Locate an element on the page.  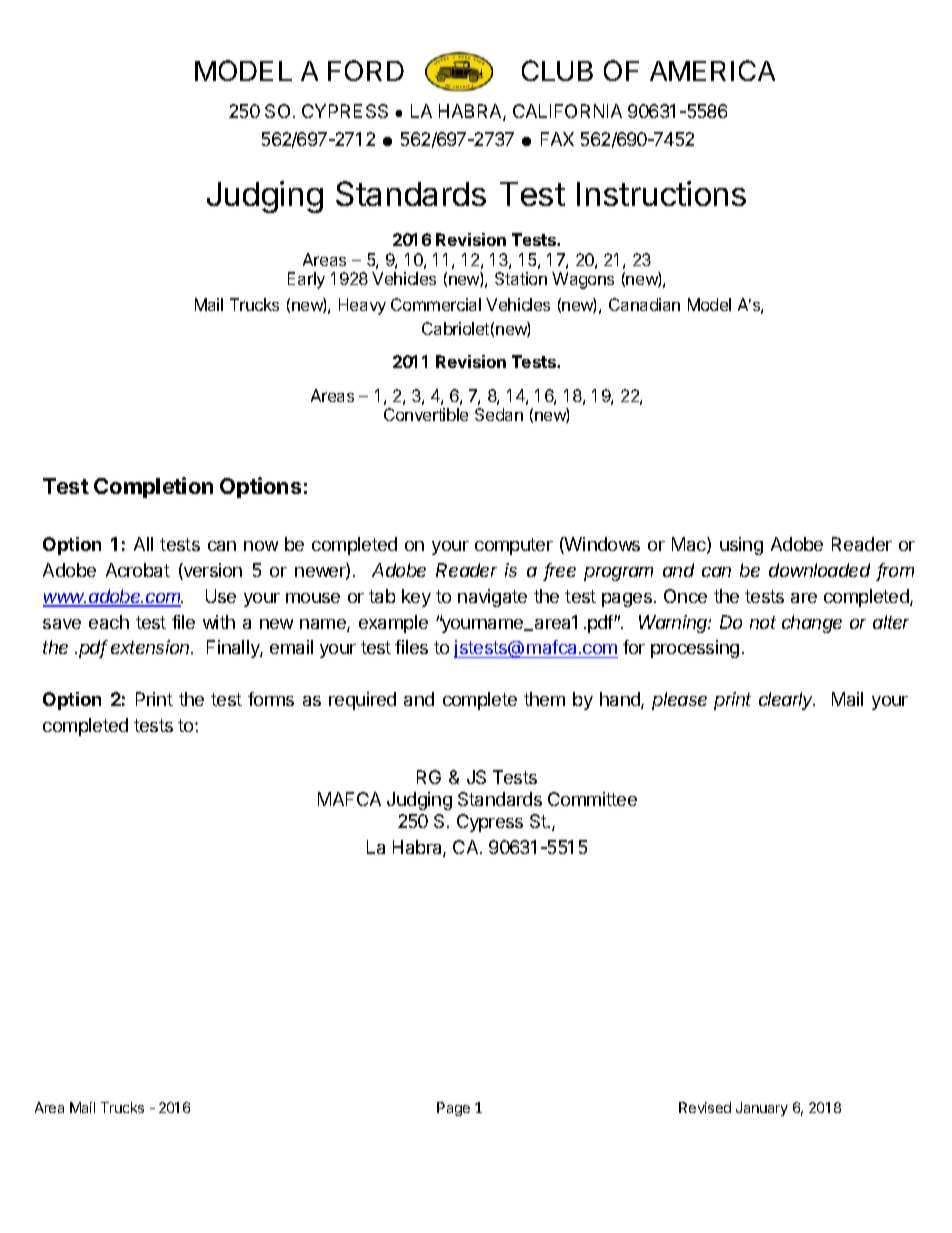
FORD is located at coordinates (366, 70).
